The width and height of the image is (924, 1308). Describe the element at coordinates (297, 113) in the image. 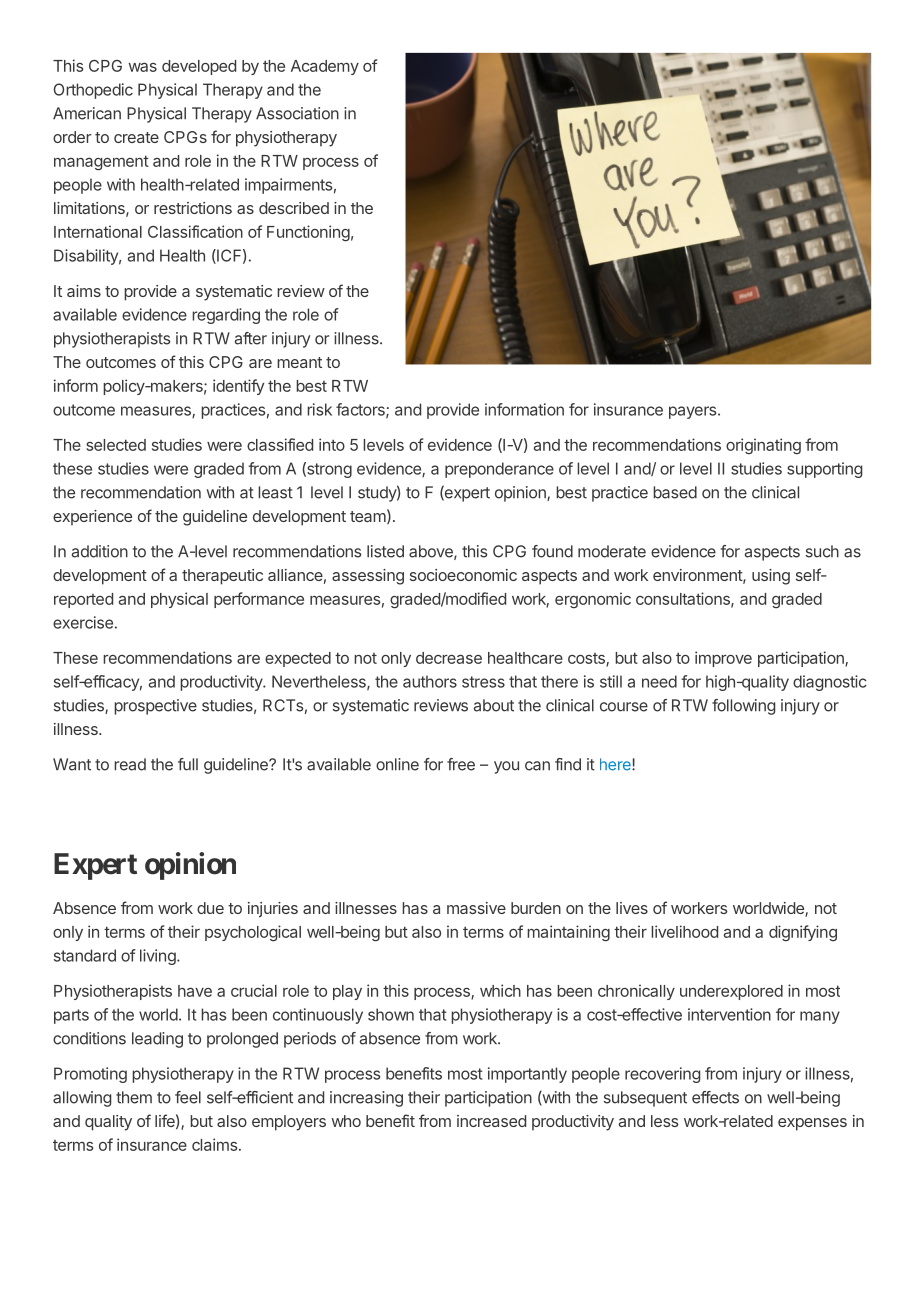

I see `Association` at that location.
